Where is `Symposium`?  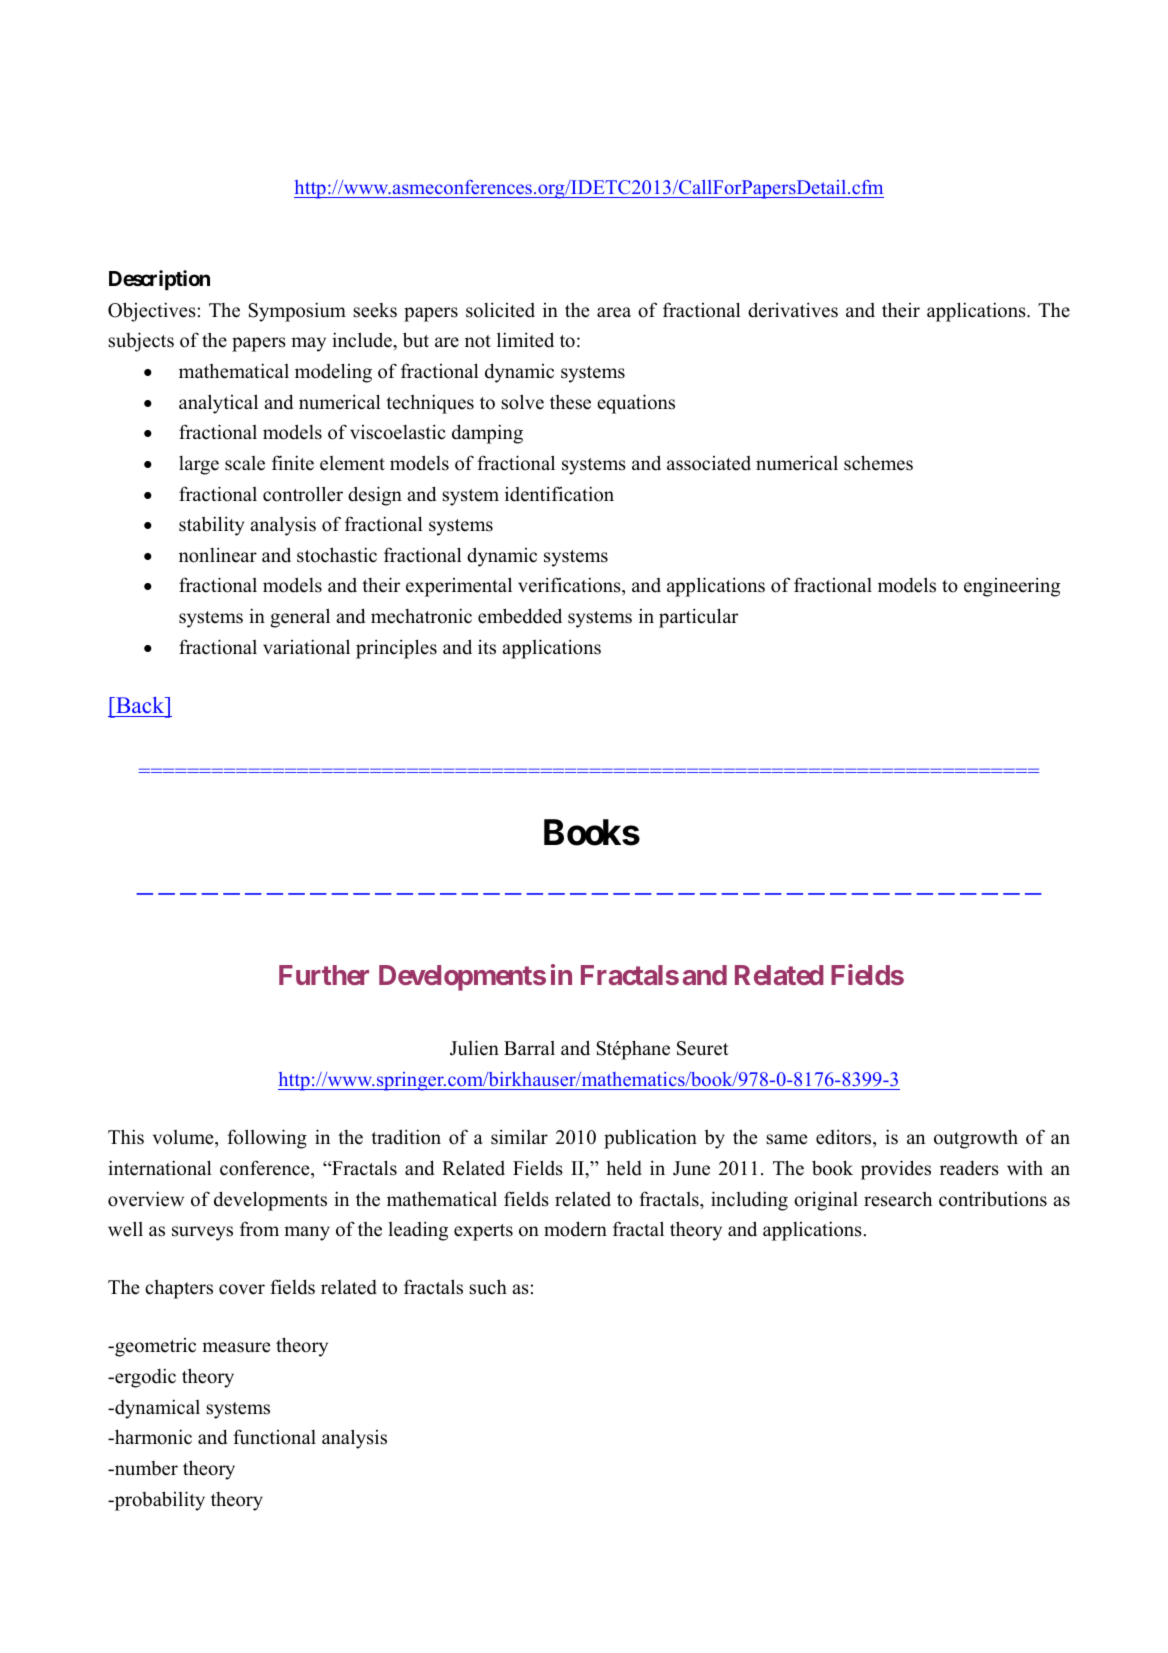 Symposium is located at coordinates (297, 312).
